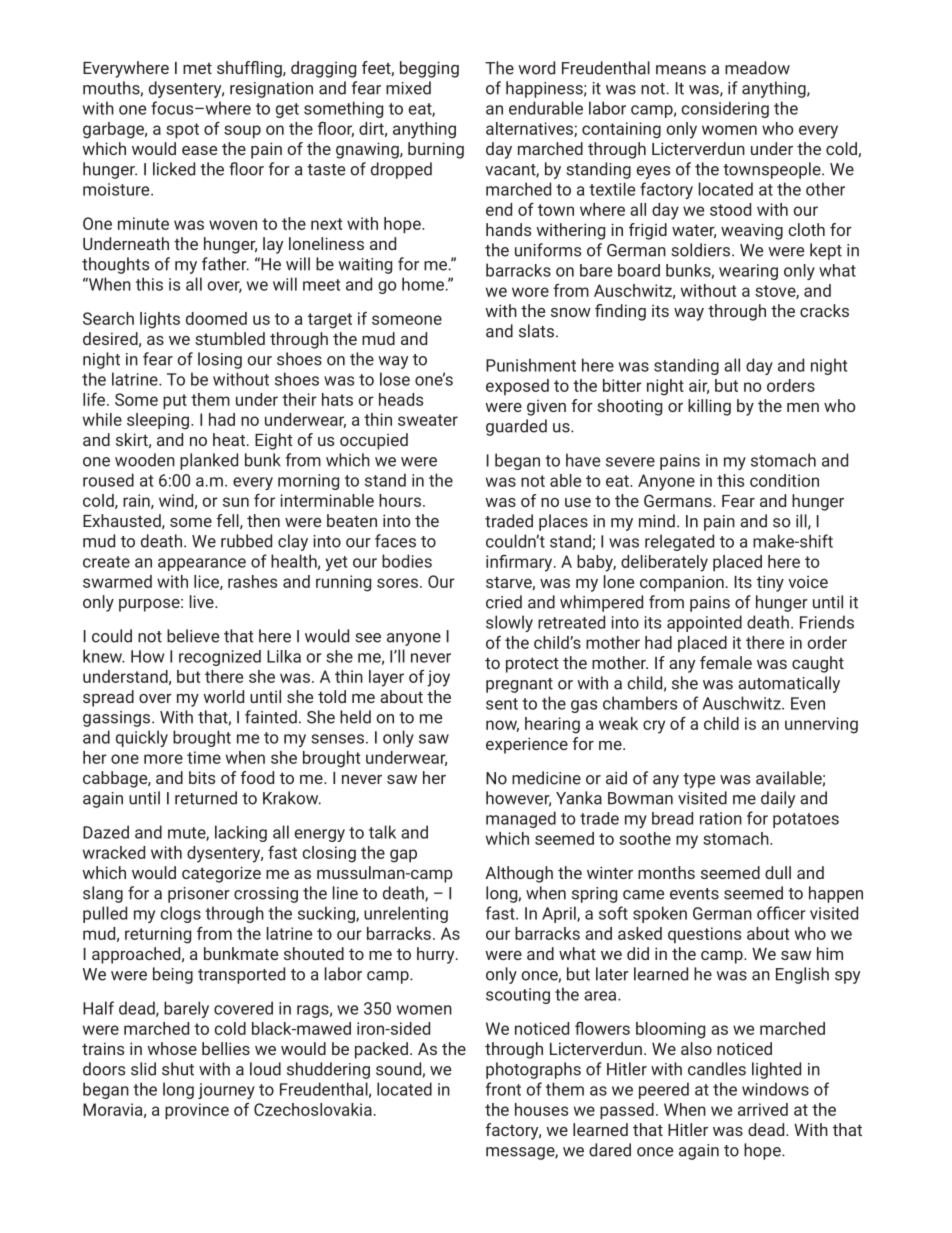  I want to click on condition, so click(784, 480).
